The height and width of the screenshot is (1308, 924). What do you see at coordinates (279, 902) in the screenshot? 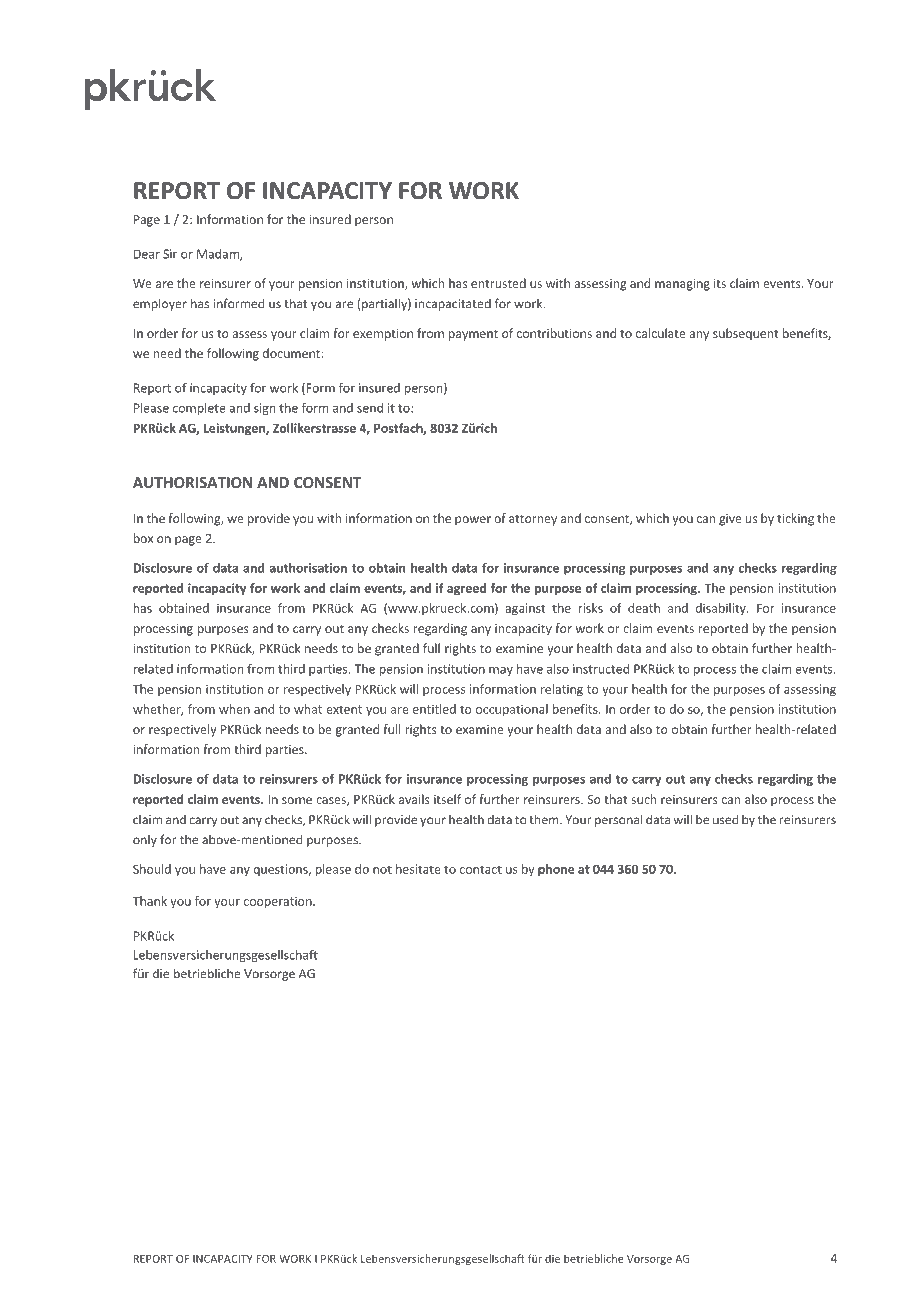
I see `cooperation` at bounding box center [279, 902].
